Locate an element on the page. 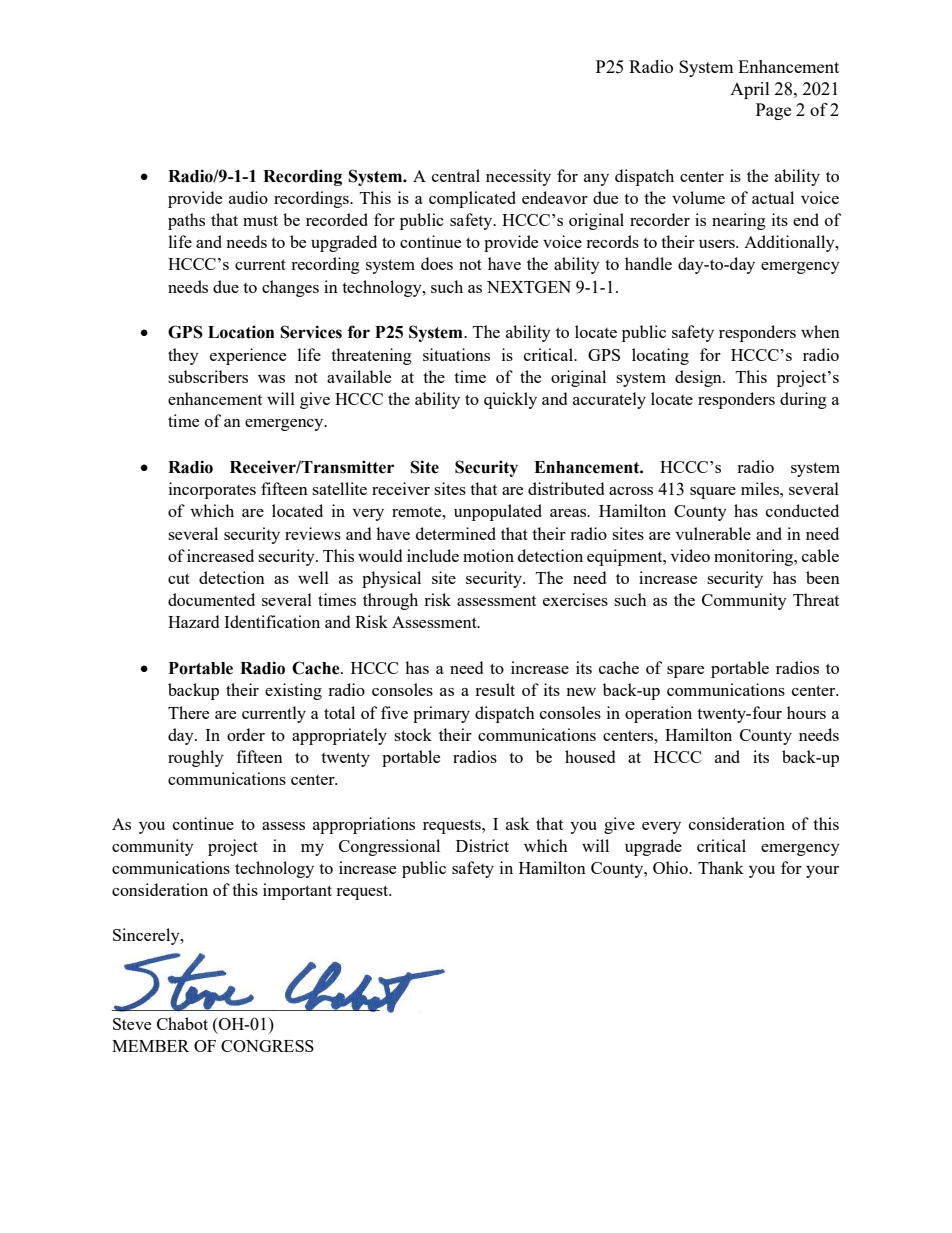 This document has width=952, height=1233. central is located at coordinates (456, 175).
